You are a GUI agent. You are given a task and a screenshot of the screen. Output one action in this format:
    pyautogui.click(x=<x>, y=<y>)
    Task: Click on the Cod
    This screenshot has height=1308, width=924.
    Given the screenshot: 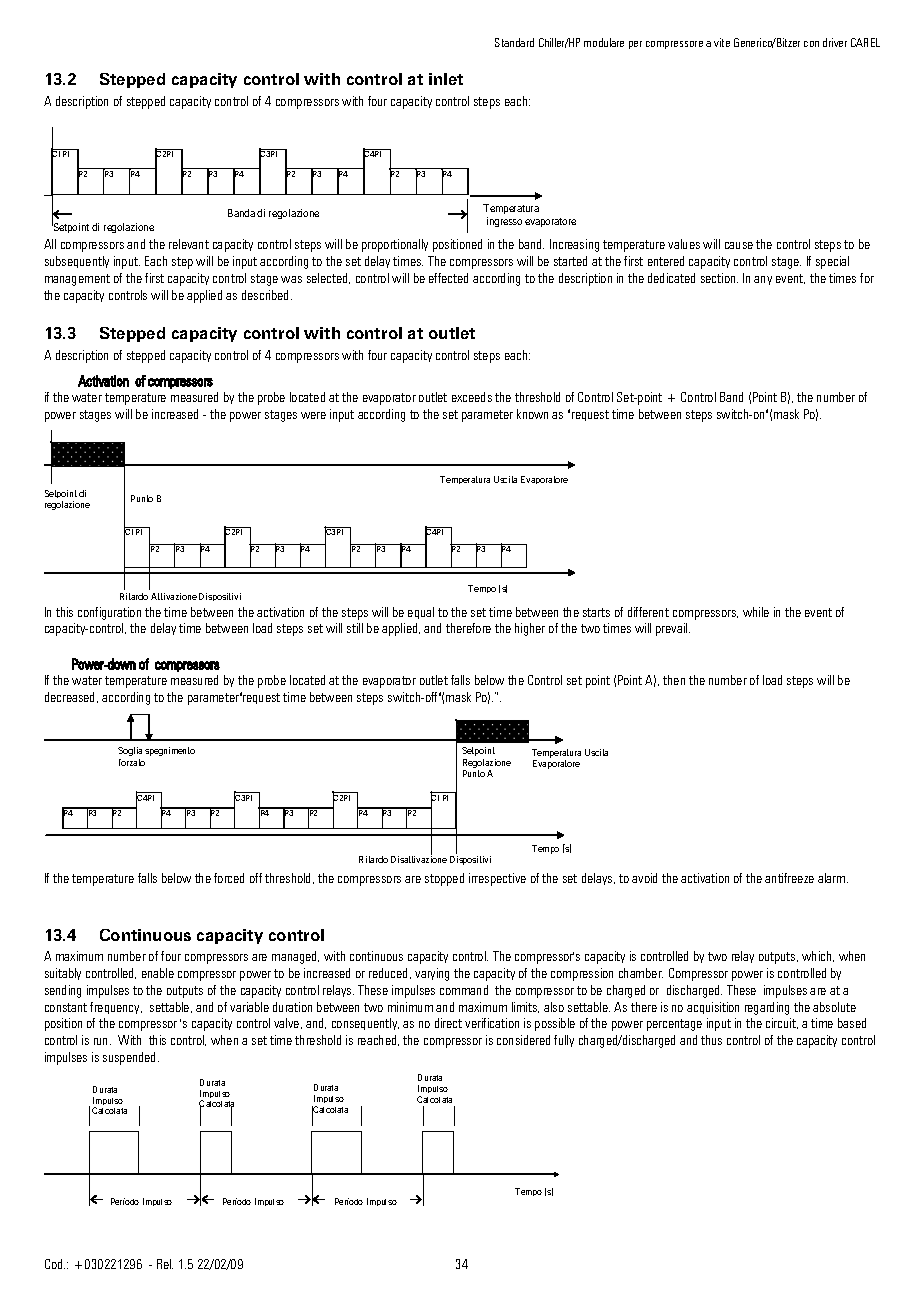 What is the action you would take?
    pyautogui.click(x=55, y=1264)
